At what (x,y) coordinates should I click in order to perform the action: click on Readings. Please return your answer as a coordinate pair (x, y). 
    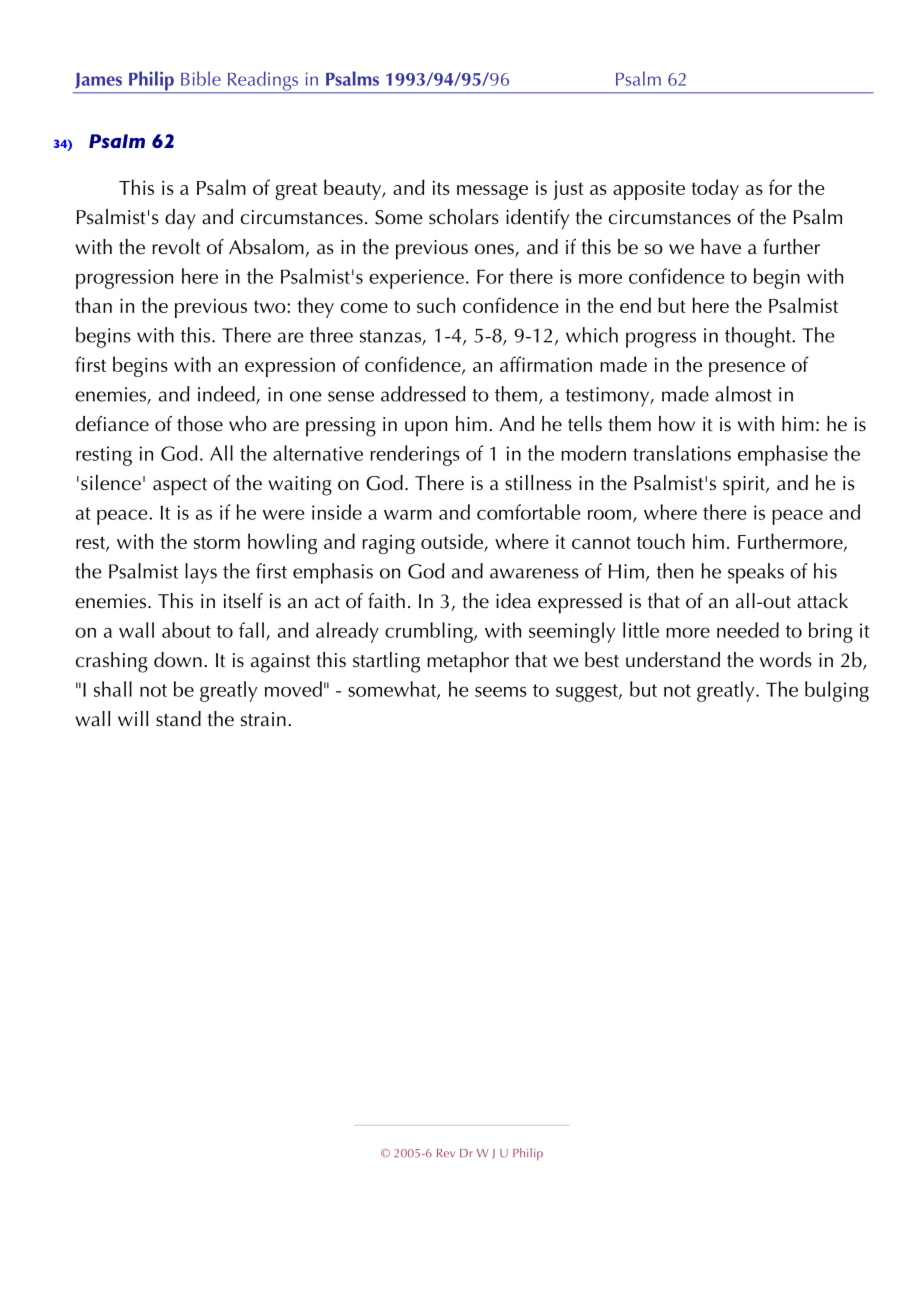
    Looking at the image, I should click on (262, 82).
